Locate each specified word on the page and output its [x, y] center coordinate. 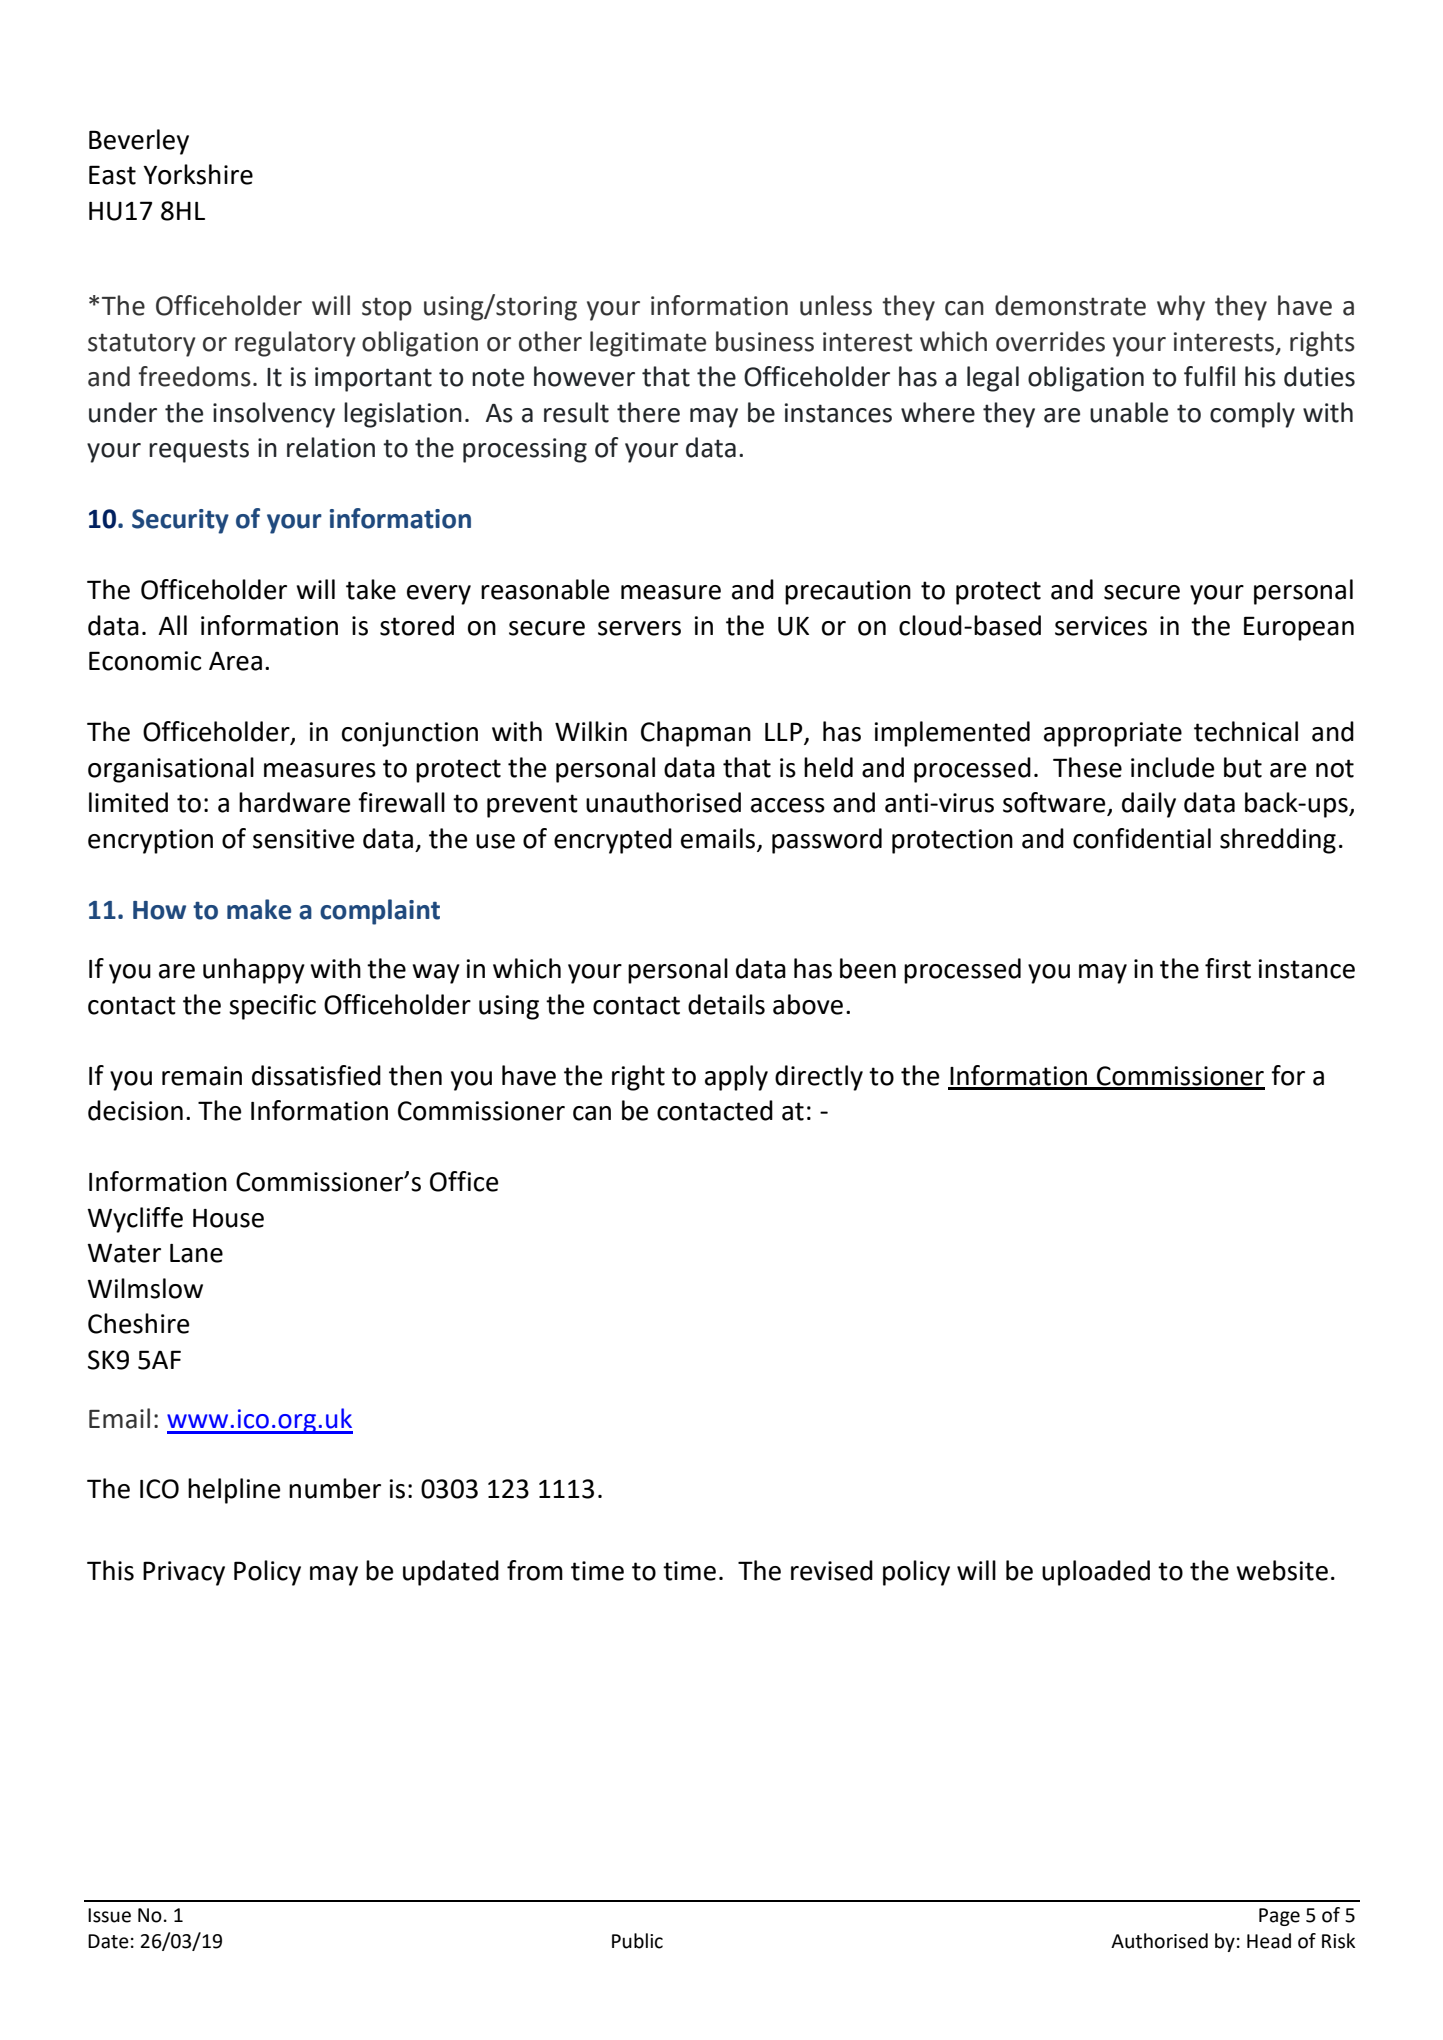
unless [836, 305]
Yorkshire [198, 174]
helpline [234, 1491]
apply [736, 1078]
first [1228, 968]
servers [639, 628]
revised [832, 1570]
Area [235, 661]
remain [202, 1076]
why [1181, 308]
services [1101, 626]
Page [1279, 1917]
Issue [109, 1915]
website [1282, 1570]
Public [637, 1941]
